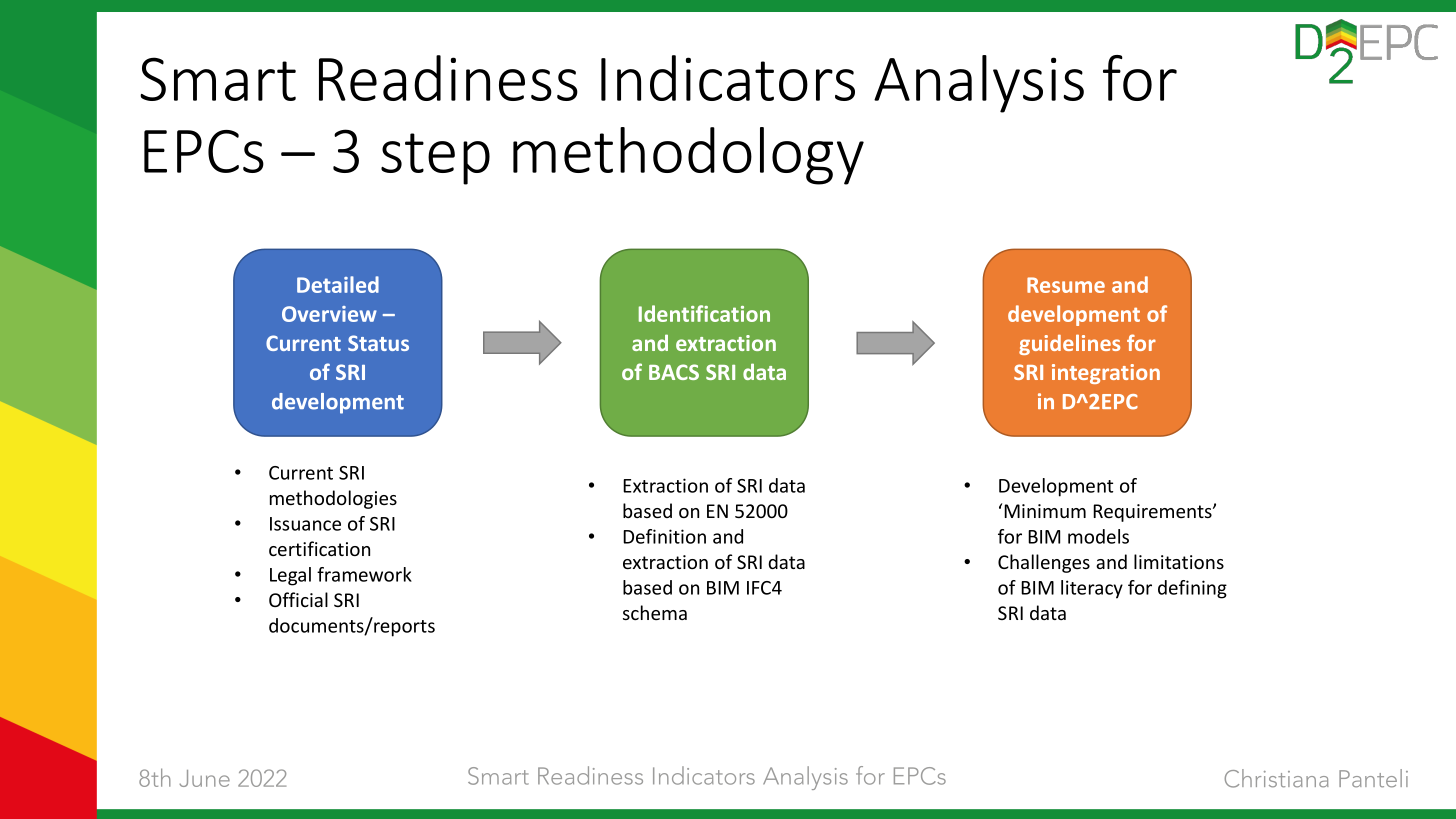 The image size is (1456, 819). Describe the element at coordinates (674, 372) in the page. I see `BACS` at that location.
